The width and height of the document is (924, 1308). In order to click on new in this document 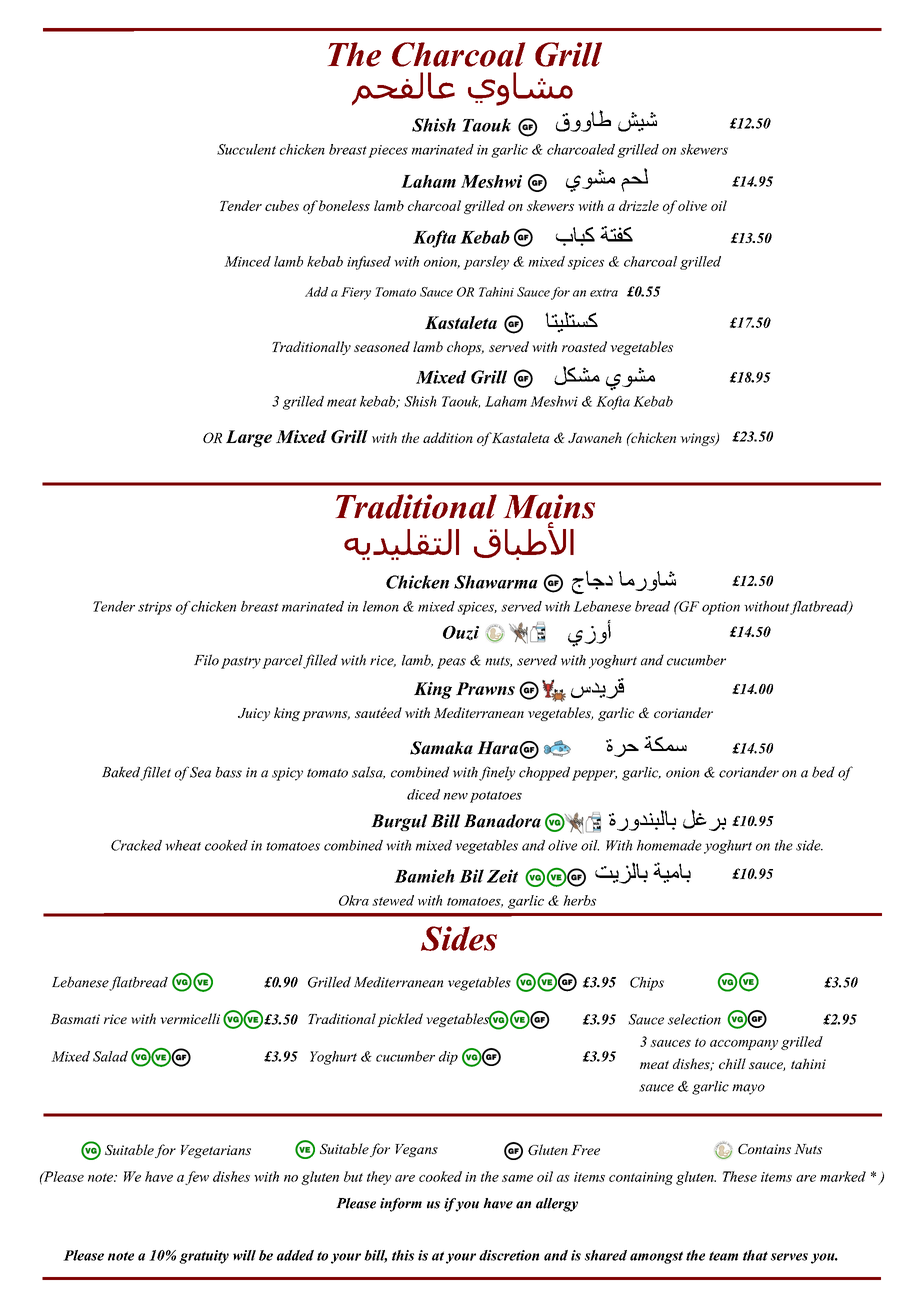, I will do `click(455, 796)`.
